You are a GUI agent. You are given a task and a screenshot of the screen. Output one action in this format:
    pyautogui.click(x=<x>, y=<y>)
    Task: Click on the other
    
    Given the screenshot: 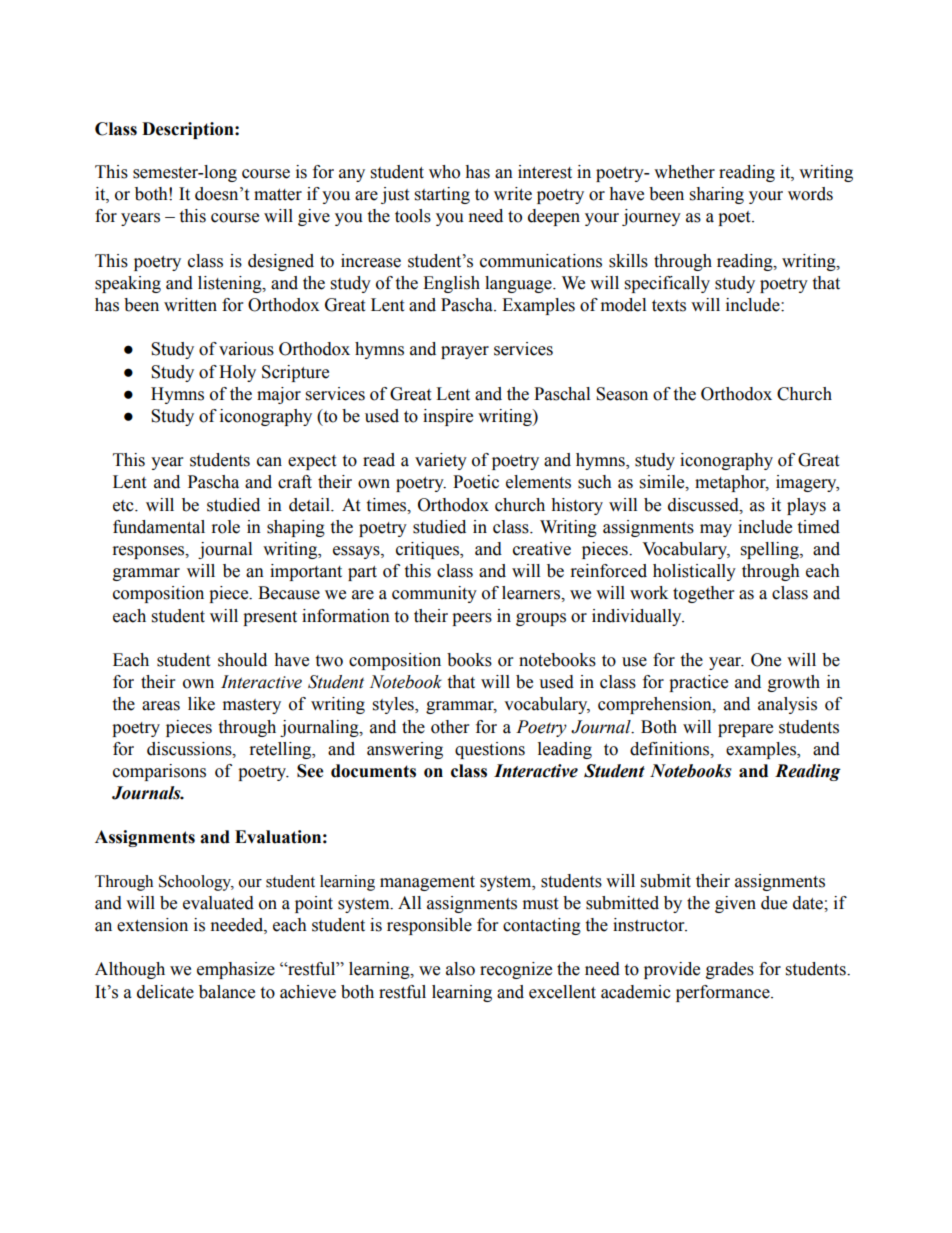 What is the action you would take?
    pyautogui.click(x=450, y=727)
